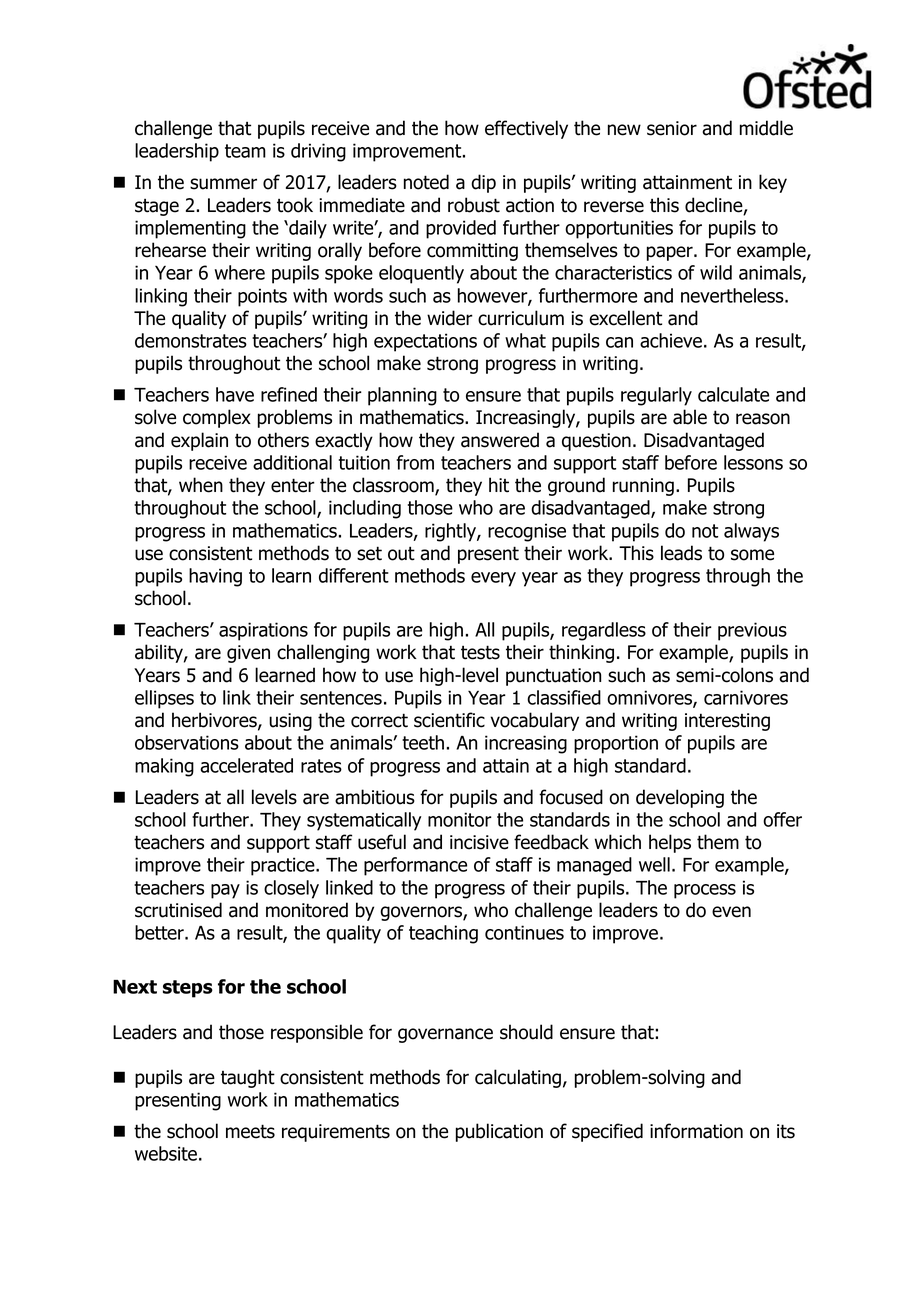  What do you see at coordinates (705, 891) in the document?
I see `process` at bounding box center [705, 891].
